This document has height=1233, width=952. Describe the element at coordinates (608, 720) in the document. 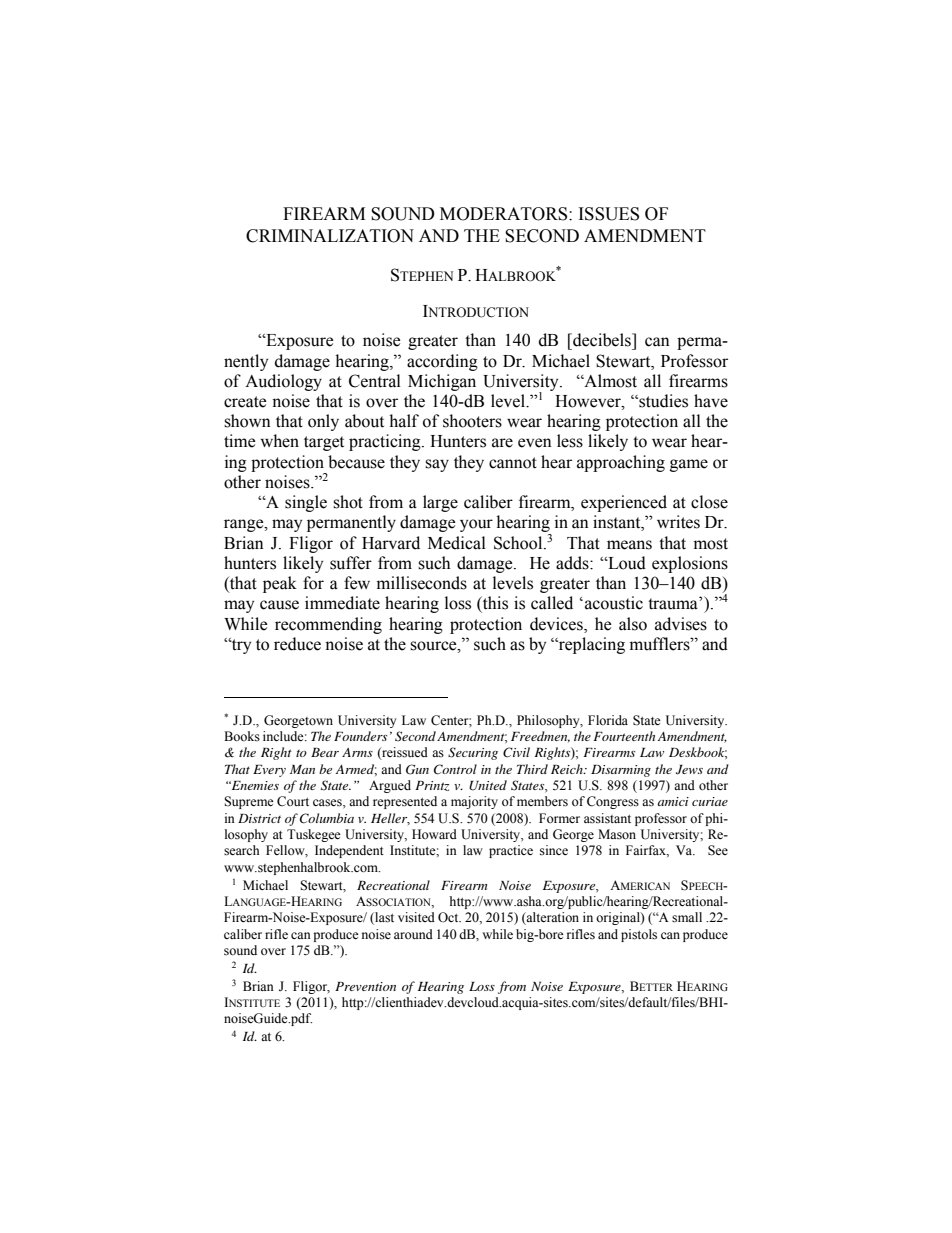

I see `Florida` at that location.
